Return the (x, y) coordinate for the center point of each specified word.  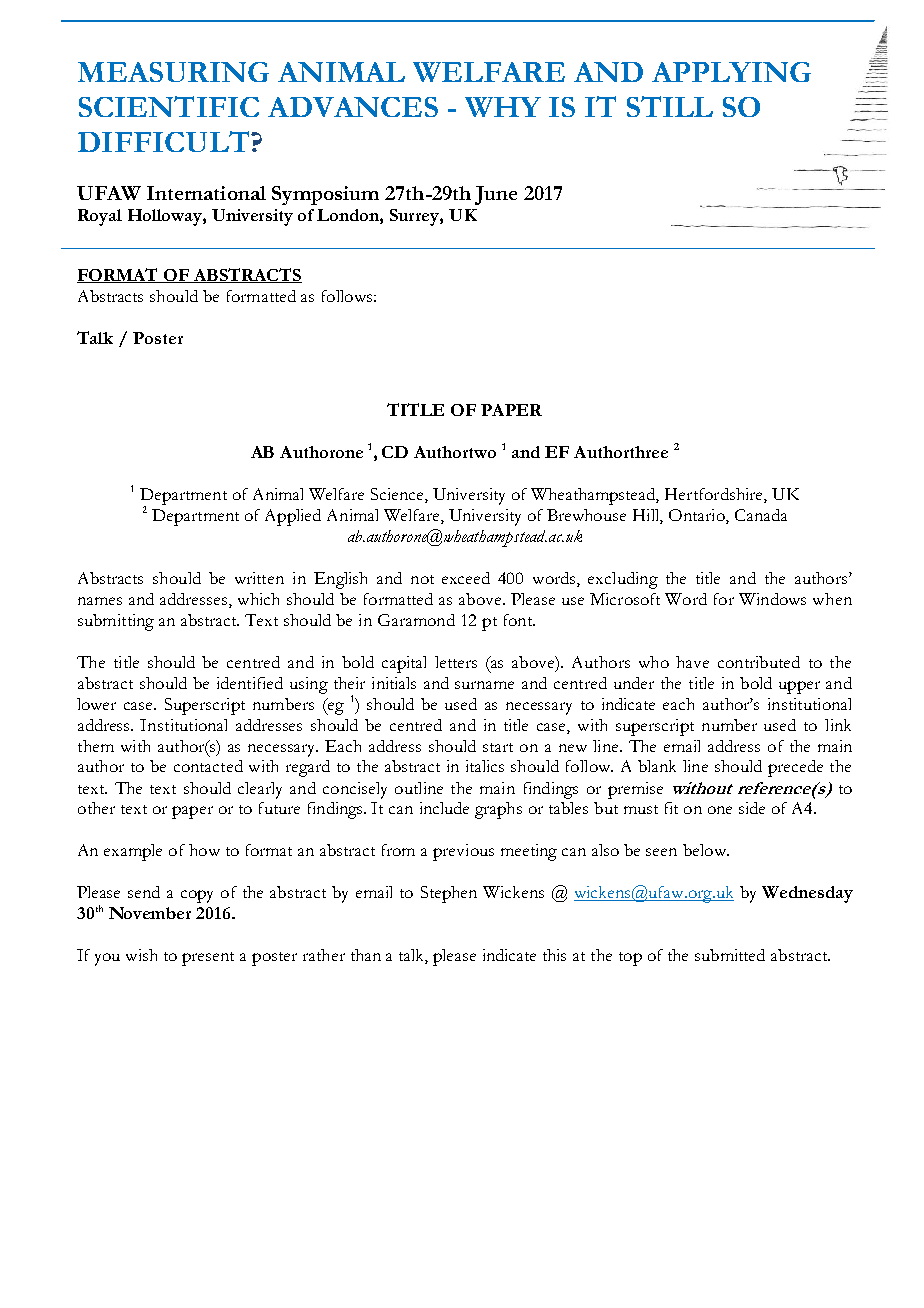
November (150, 913)
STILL (670, 106)
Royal (100, 217)
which (258, 599)
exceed (466, 578)
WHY (503, 107)
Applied (293, 517)
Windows (772, 599)
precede (795, 768)
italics (485, 766)
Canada (761, 515)
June (496, 195)
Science (398, 495)
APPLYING (731, 72)
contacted (208, 766)
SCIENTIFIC (169, 106)
